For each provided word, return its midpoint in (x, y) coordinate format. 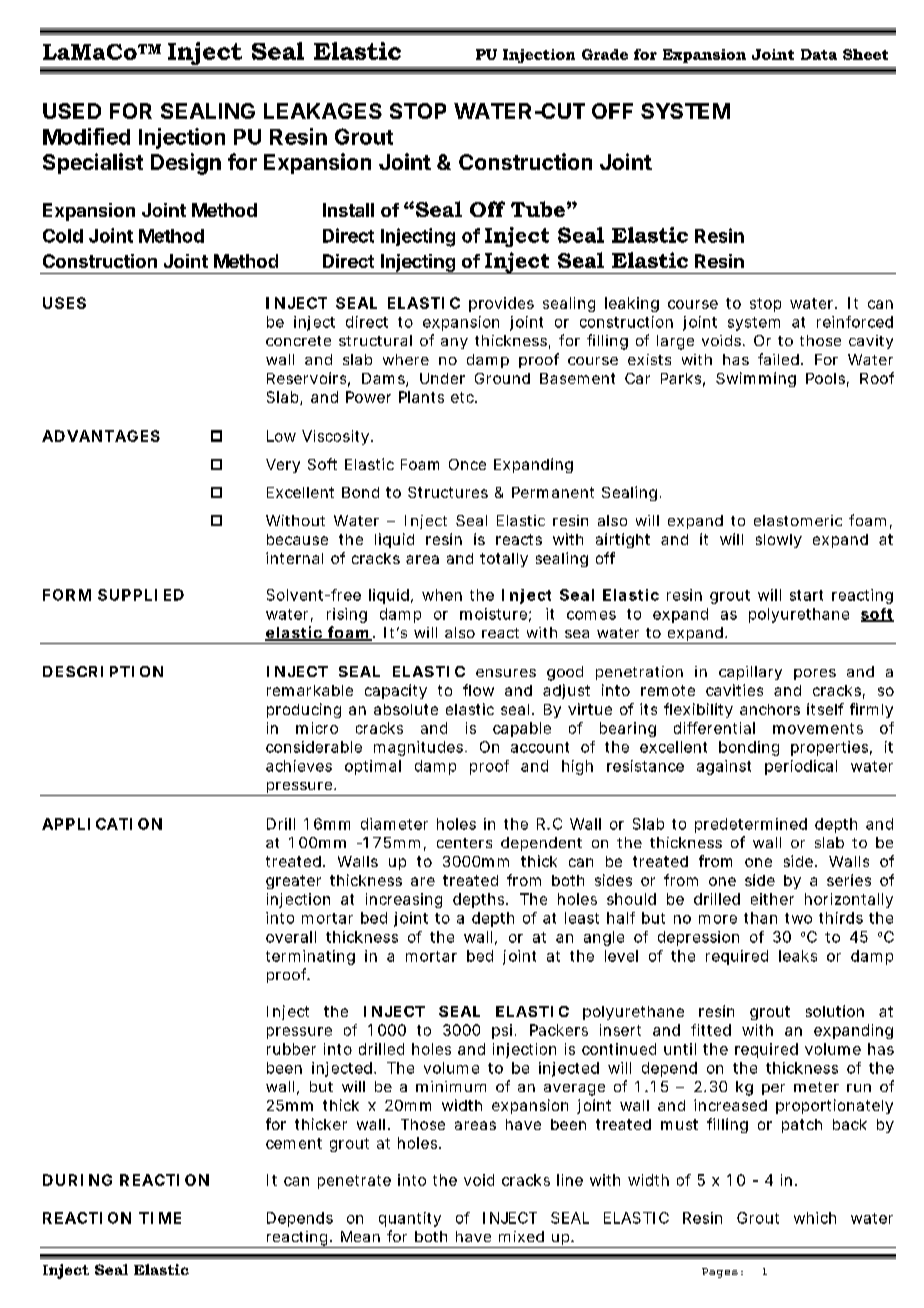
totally (504, 560)
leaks (798, 956)
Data (819, 54)
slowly (778, 541)
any (454, 343)
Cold (63, 236)
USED (72, 111)
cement (294, 1143)
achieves (299, 766)
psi (502, 1031)
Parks (681, 378)
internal (294, 558)
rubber (291, 1049)
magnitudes (418, 748)
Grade (605, 54)
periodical (801, 767)
